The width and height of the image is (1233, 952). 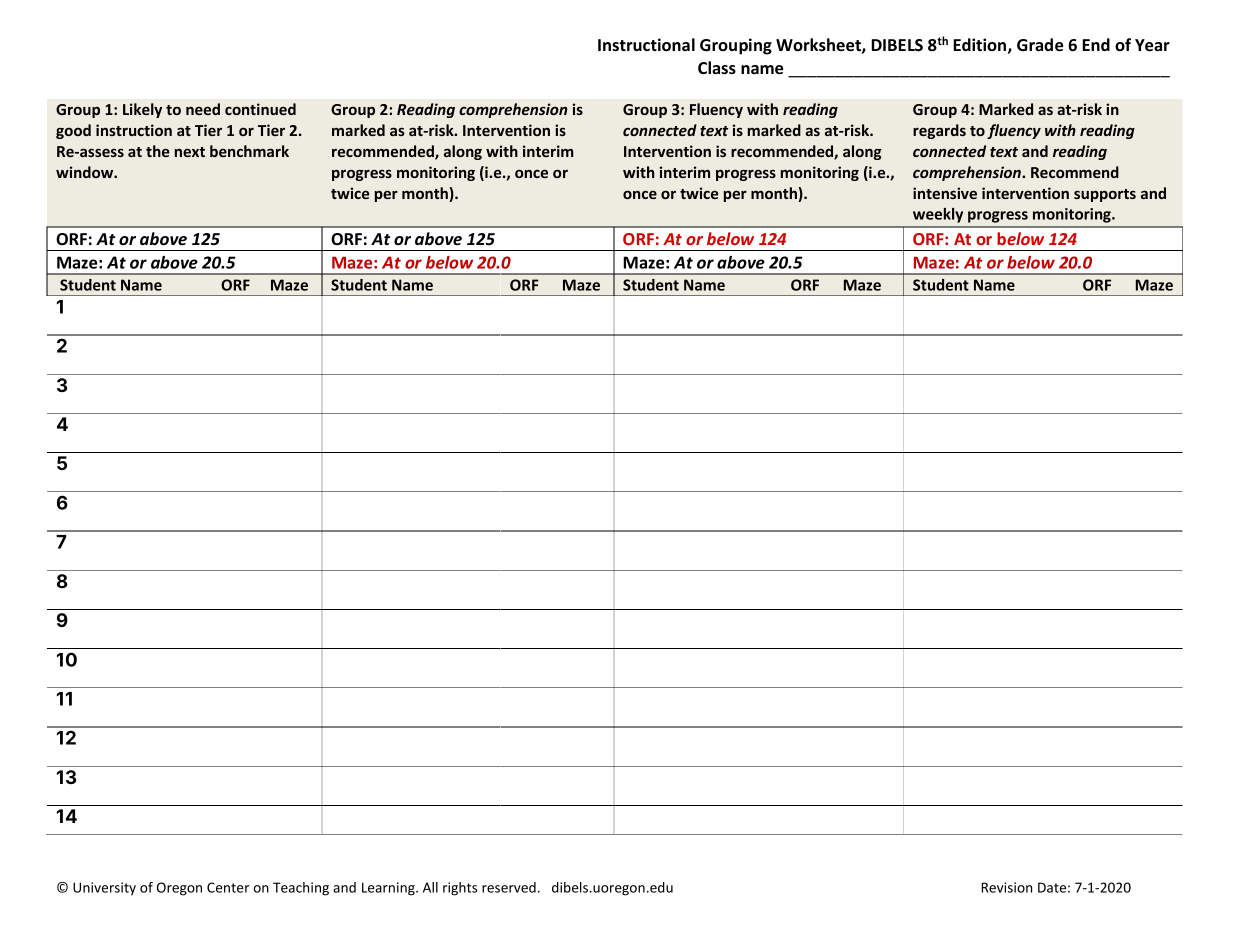 I want to click on reserved, so click(x=509, y=887).
